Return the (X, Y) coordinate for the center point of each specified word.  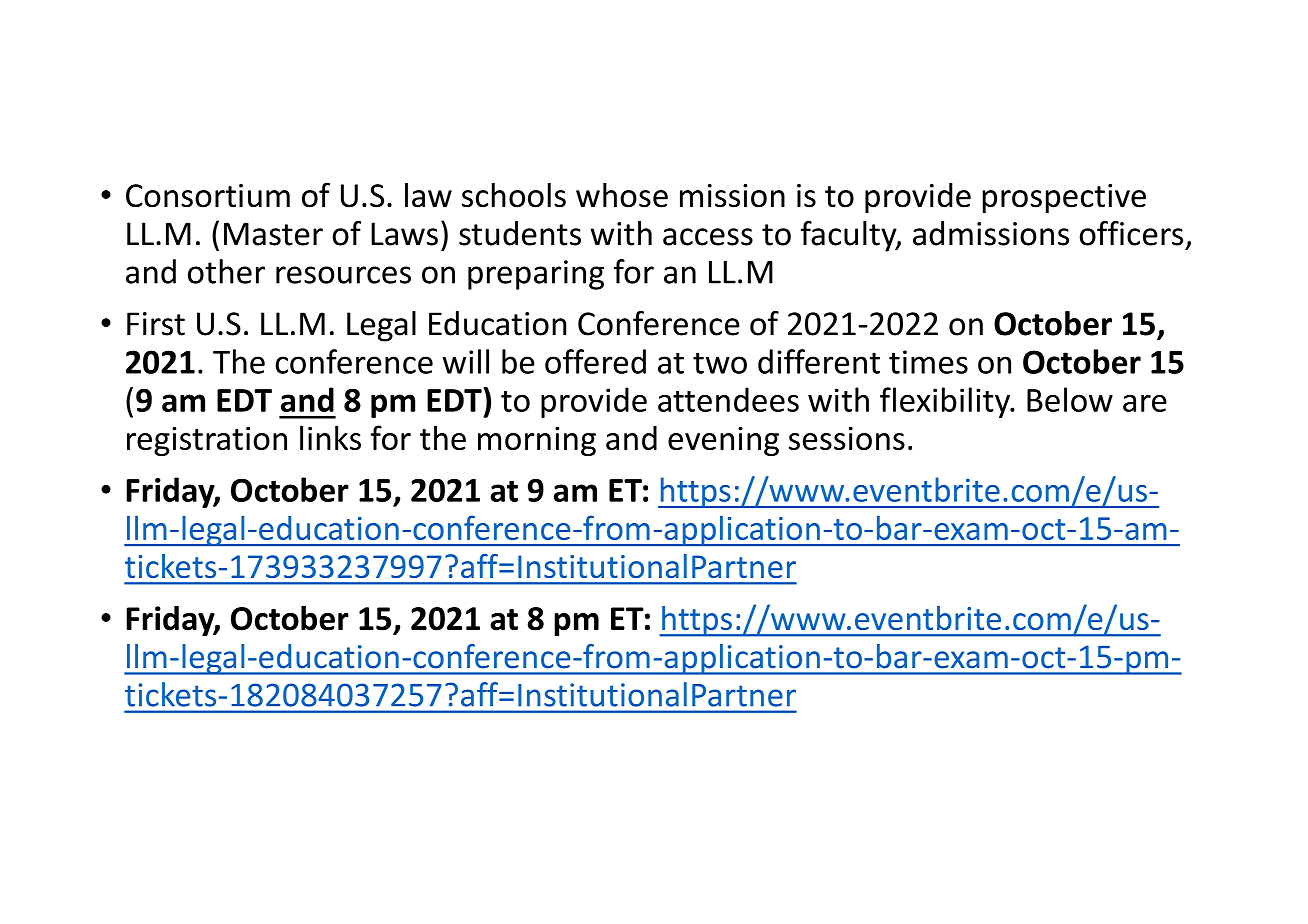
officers (1131, 233)
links (330, 437)
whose (622, 195)
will (465, 361)
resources (343, 275)
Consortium (208, 196)
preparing (536, 275)
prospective (1064, 199)
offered (595, 361)
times (928, 362)
